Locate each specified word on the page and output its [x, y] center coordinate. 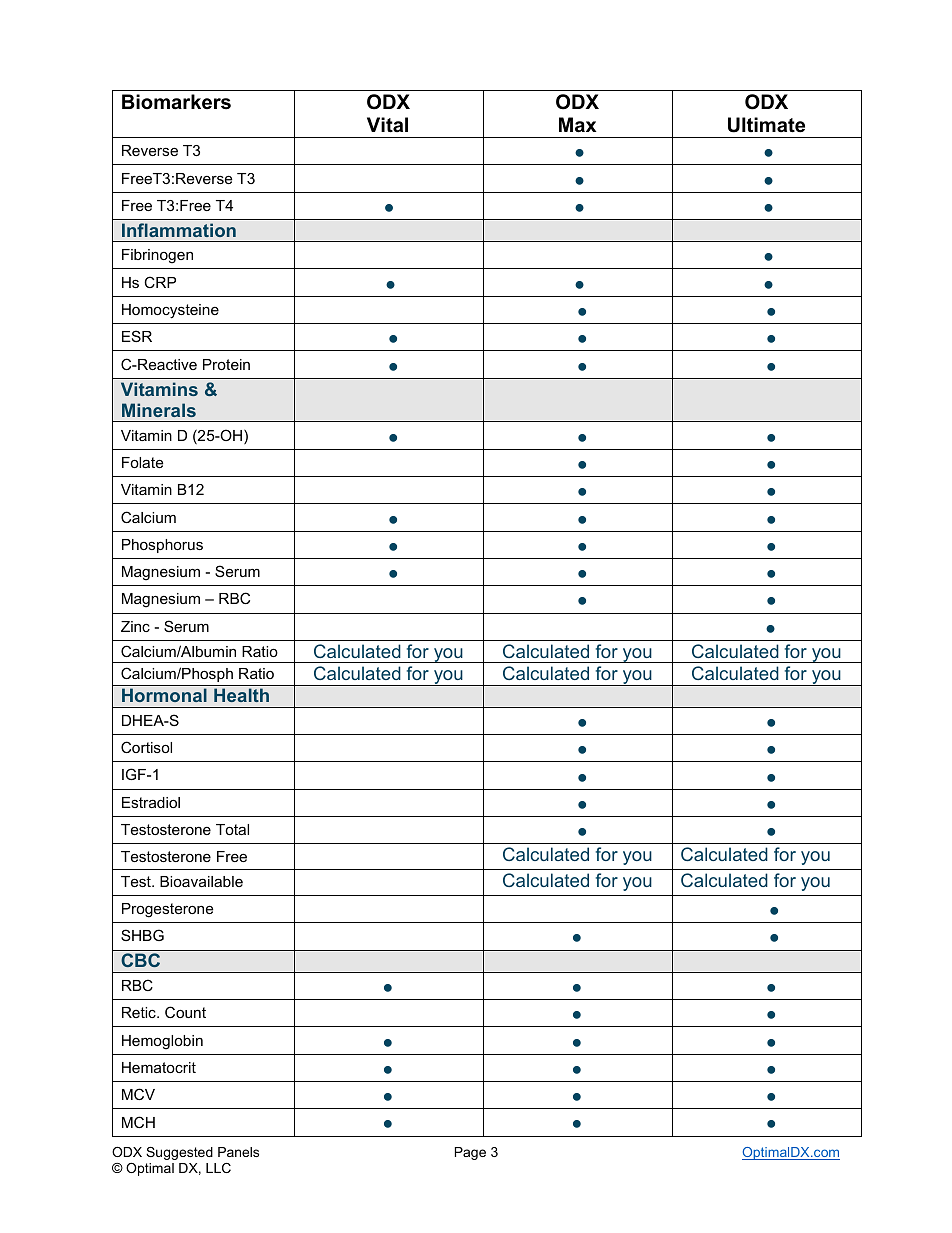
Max [578, 125]
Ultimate [766, 125]
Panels [238, 1152]
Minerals [159, 410]
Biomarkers [176, 102]
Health [241, 695]
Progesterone [167, 910]
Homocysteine [170, 311]
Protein [226, 364]
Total [232, 829]
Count [185, 1012]
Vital [387, 125]
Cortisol [146, 747]
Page [470, 1153]
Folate [142, 462]
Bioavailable [201, 881]
